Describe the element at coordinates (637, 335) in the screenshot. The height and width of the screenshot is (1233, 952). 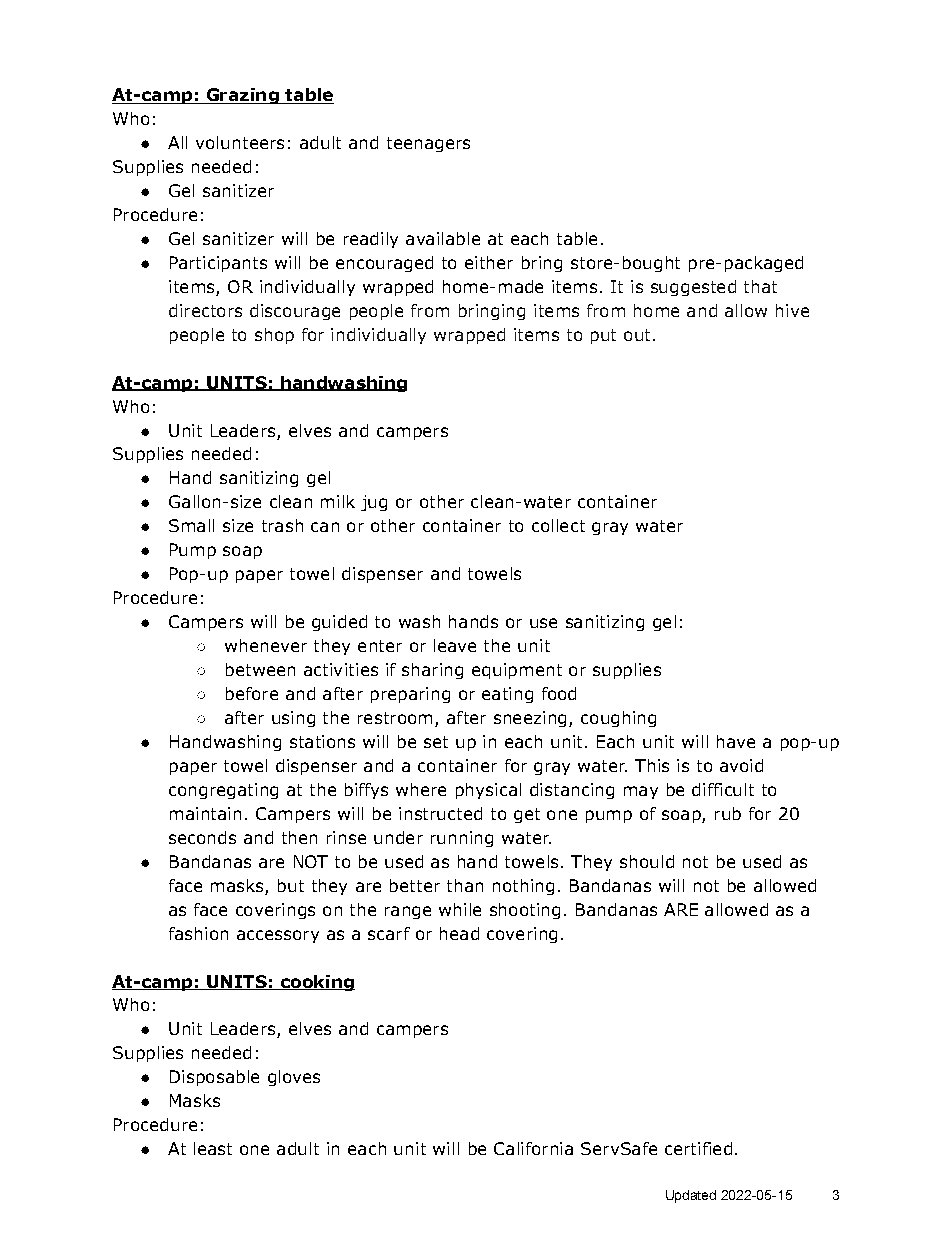
I see `out` at that location.
